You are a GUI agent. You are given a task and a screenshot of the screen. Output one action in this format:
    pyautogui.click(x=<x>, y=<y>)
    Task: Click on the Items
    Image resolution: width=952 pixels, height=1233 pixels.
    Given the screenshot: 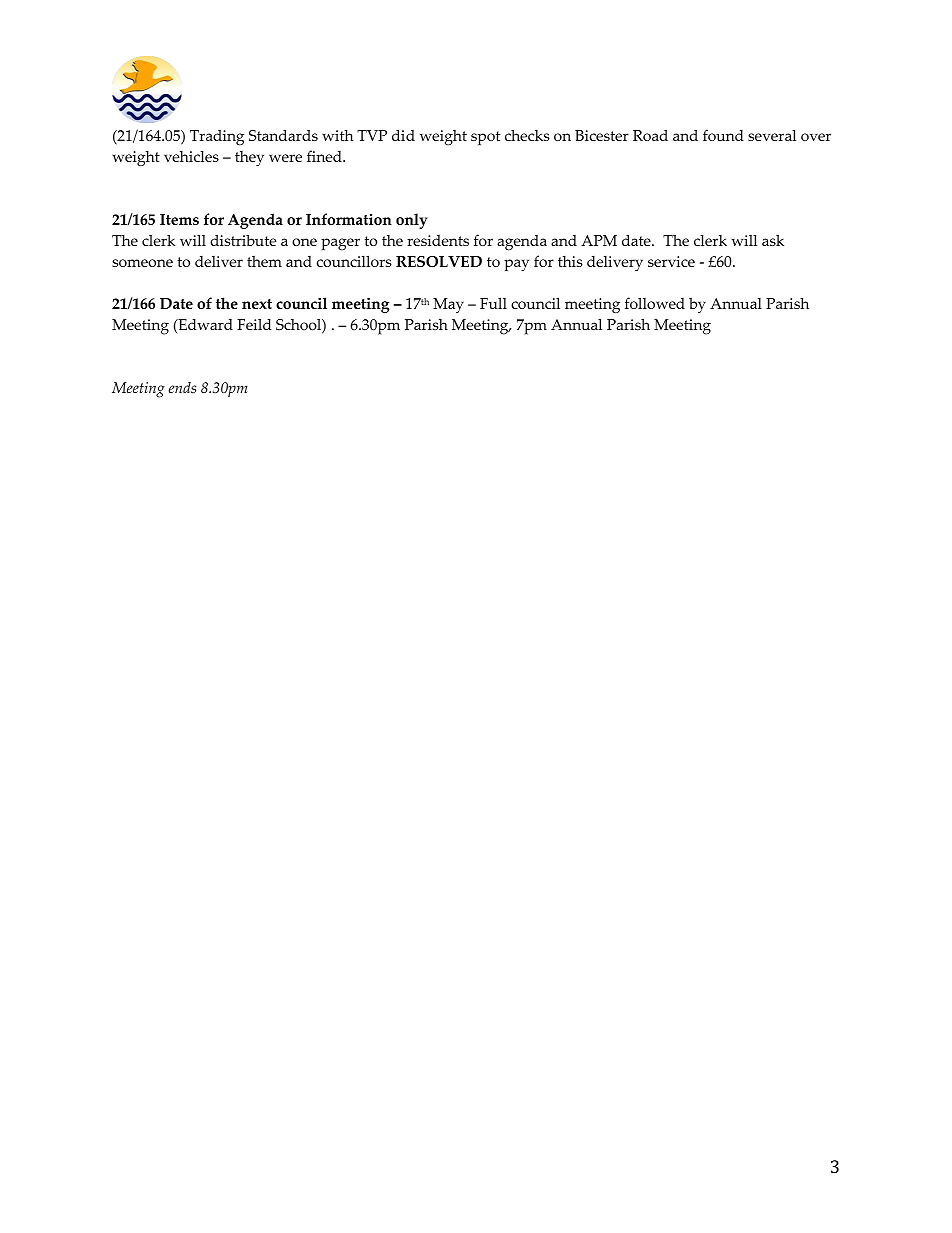 What is the action you would take?
    pyautogui.click(x=179, y=219)
